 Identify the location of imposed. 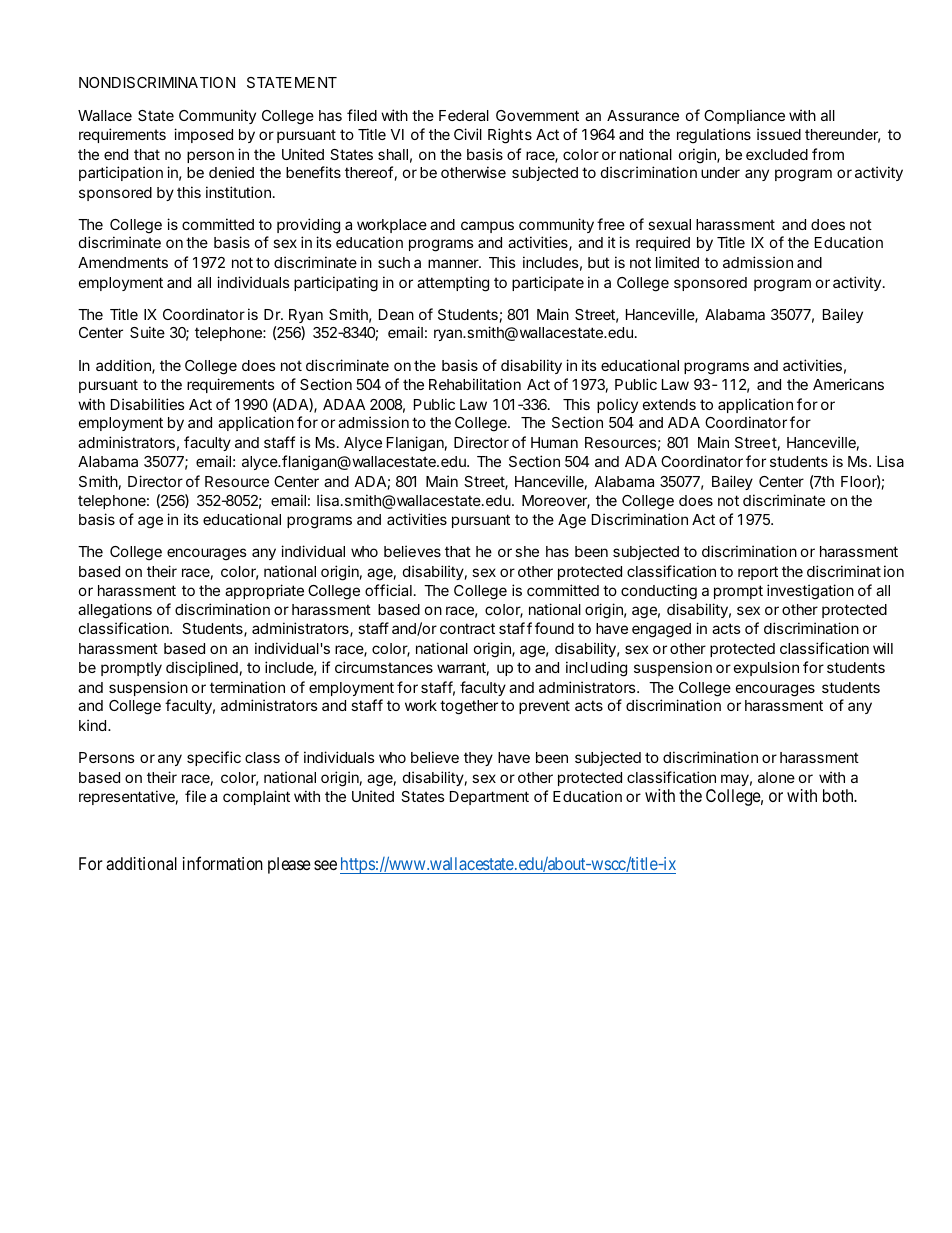
(203, 135).
